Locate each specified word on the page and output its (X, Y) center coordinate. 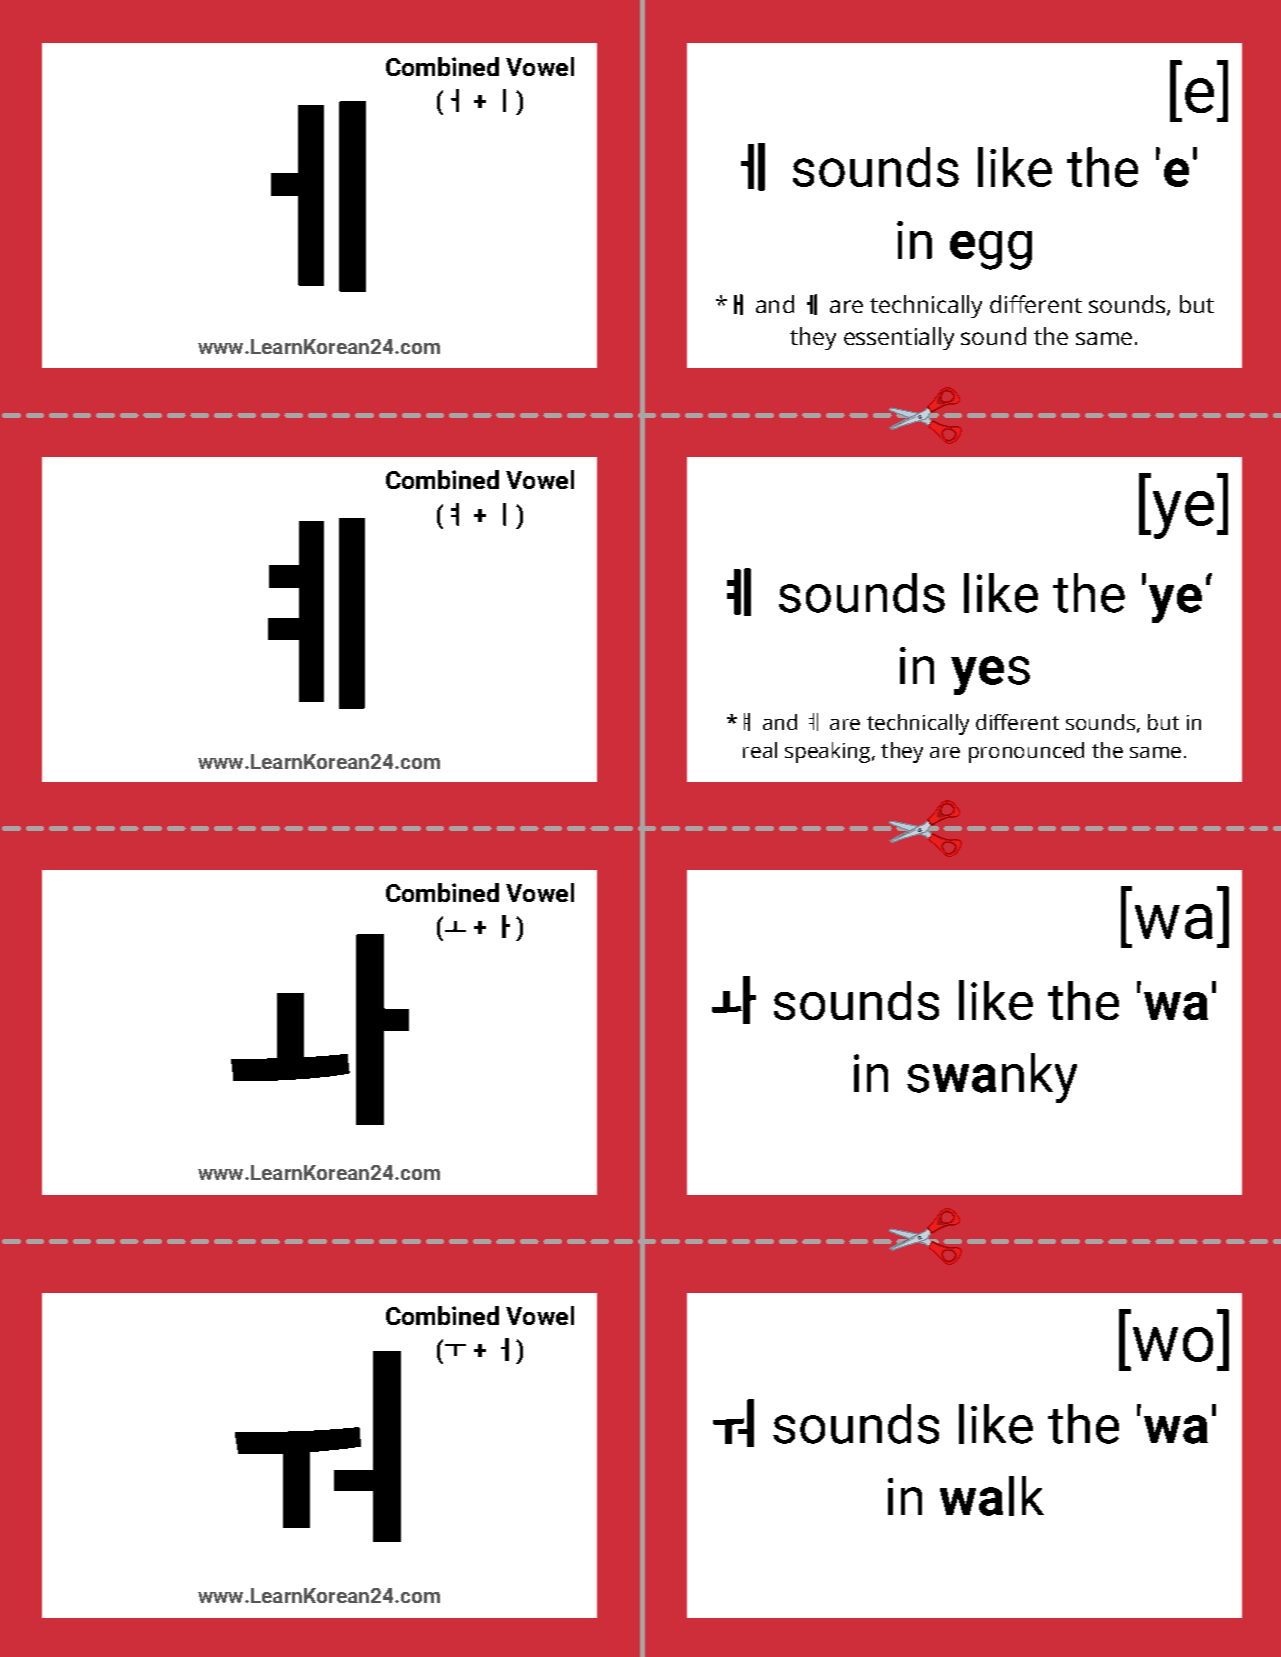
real (760, 750)
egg (991, 250)
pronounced (1026, 752)
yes (990, 675)
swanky (992, 1078)
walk (992, 1496)
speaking (829, 752)
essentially (899, 338)
